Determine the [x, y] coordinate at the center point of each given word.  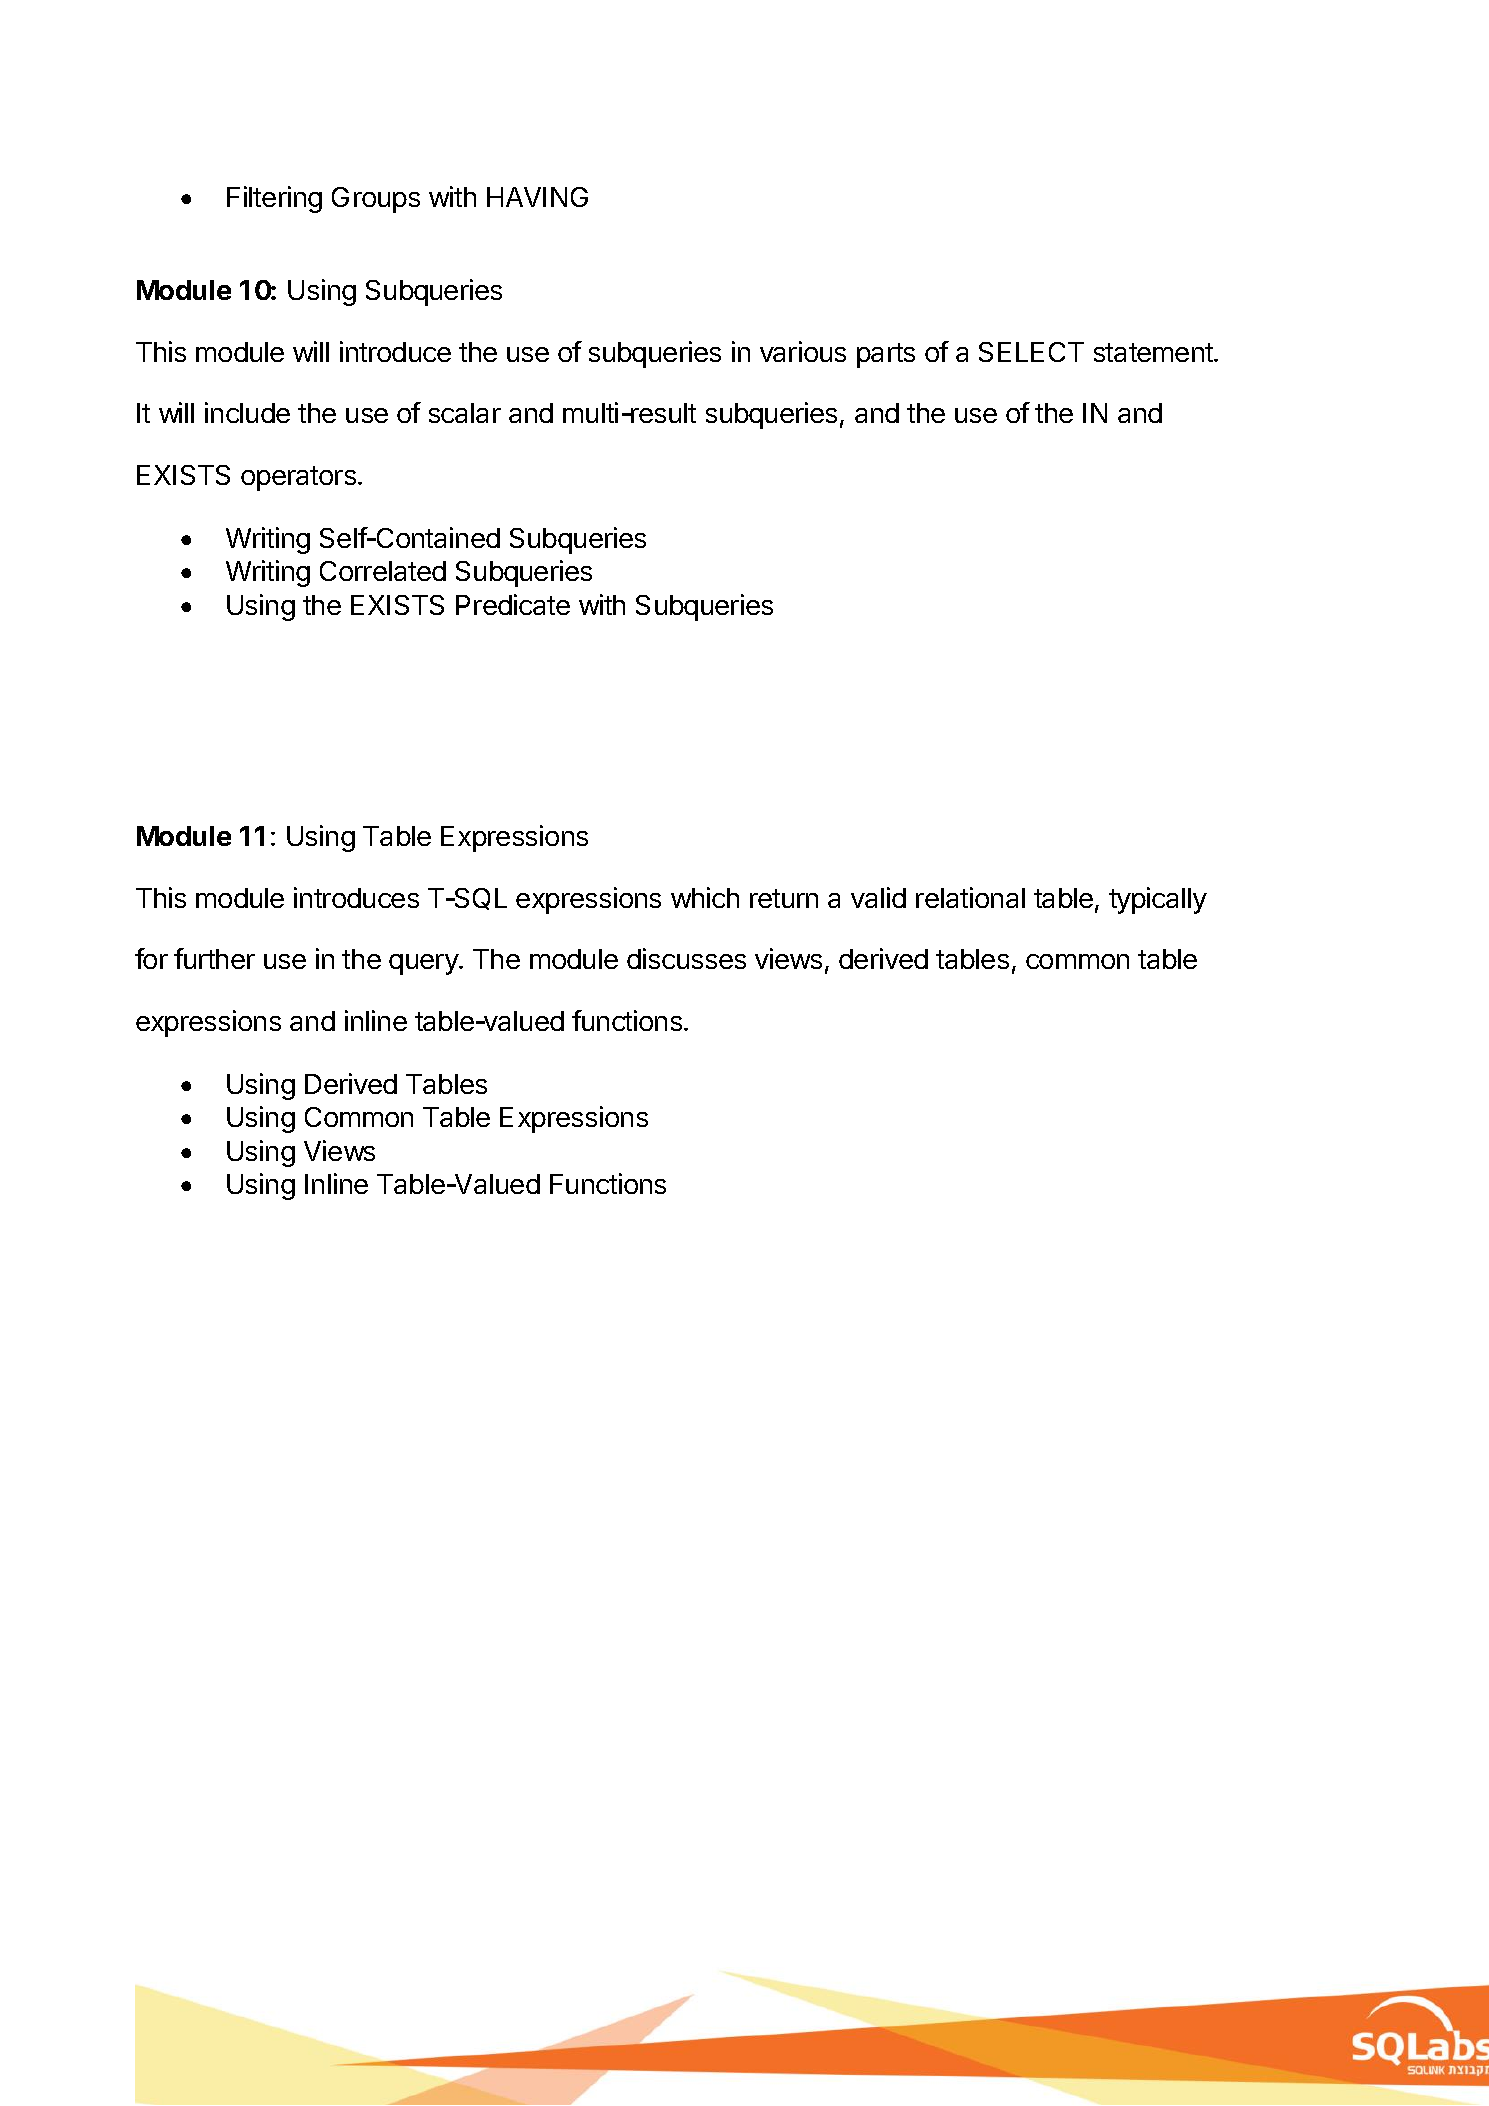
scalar [465, 413]
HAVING [537, 197]
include [247, 412]
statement [1154, 352]
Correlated [383, 571]
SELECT [1031, 352]
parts [886, 355]
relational [970, 897]
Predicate [513, 604]
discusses [686, 958]
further [214, 958]
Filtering [274, 199]
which [705, 897]
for [151, 958]
